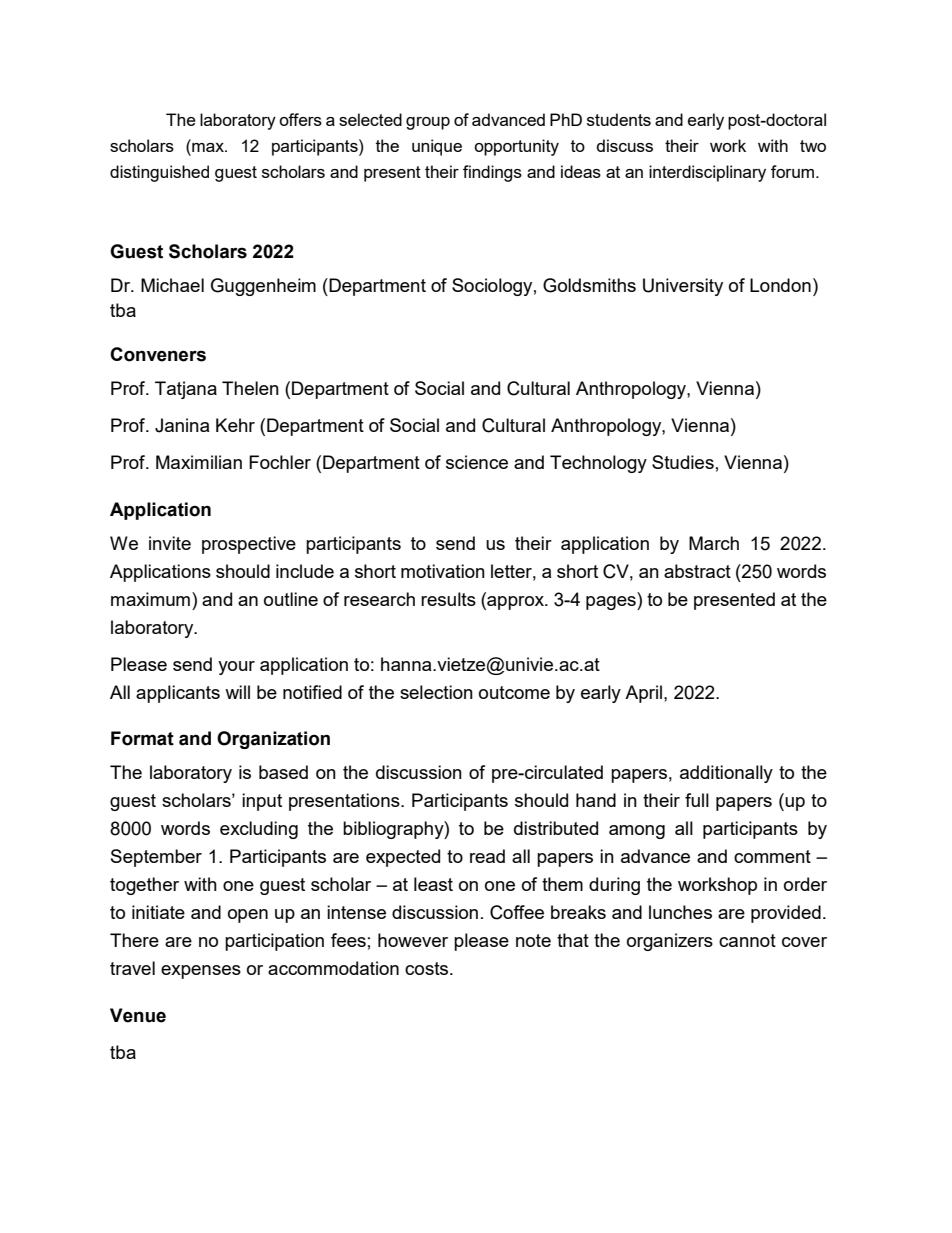 The width and height of the image is (952, 1233). What do you see at coordinates (201, 972) in the image?
I see `expenses` at bounding box center [201, 972].
